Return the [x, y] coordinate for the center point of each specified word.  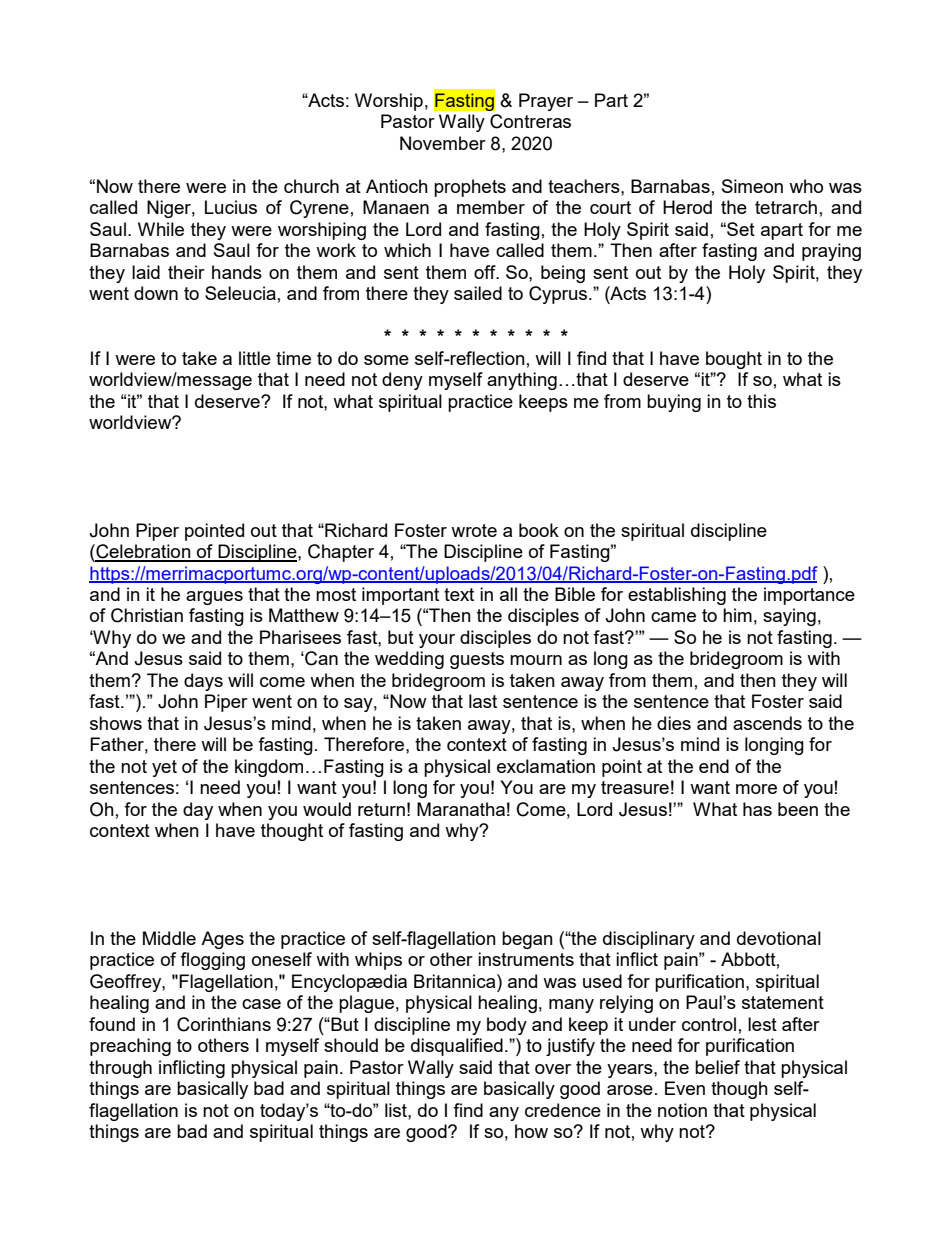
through [120, 1069]
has [757, 809]
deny [402, 381]
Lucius [231, 207]
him [737, 615]
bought [734, 360]
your [437, 641]
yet [164, 768]
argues [214, 598]
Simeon [752, 186]
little [255, 358]
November [443, 143]
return [381, 809]
